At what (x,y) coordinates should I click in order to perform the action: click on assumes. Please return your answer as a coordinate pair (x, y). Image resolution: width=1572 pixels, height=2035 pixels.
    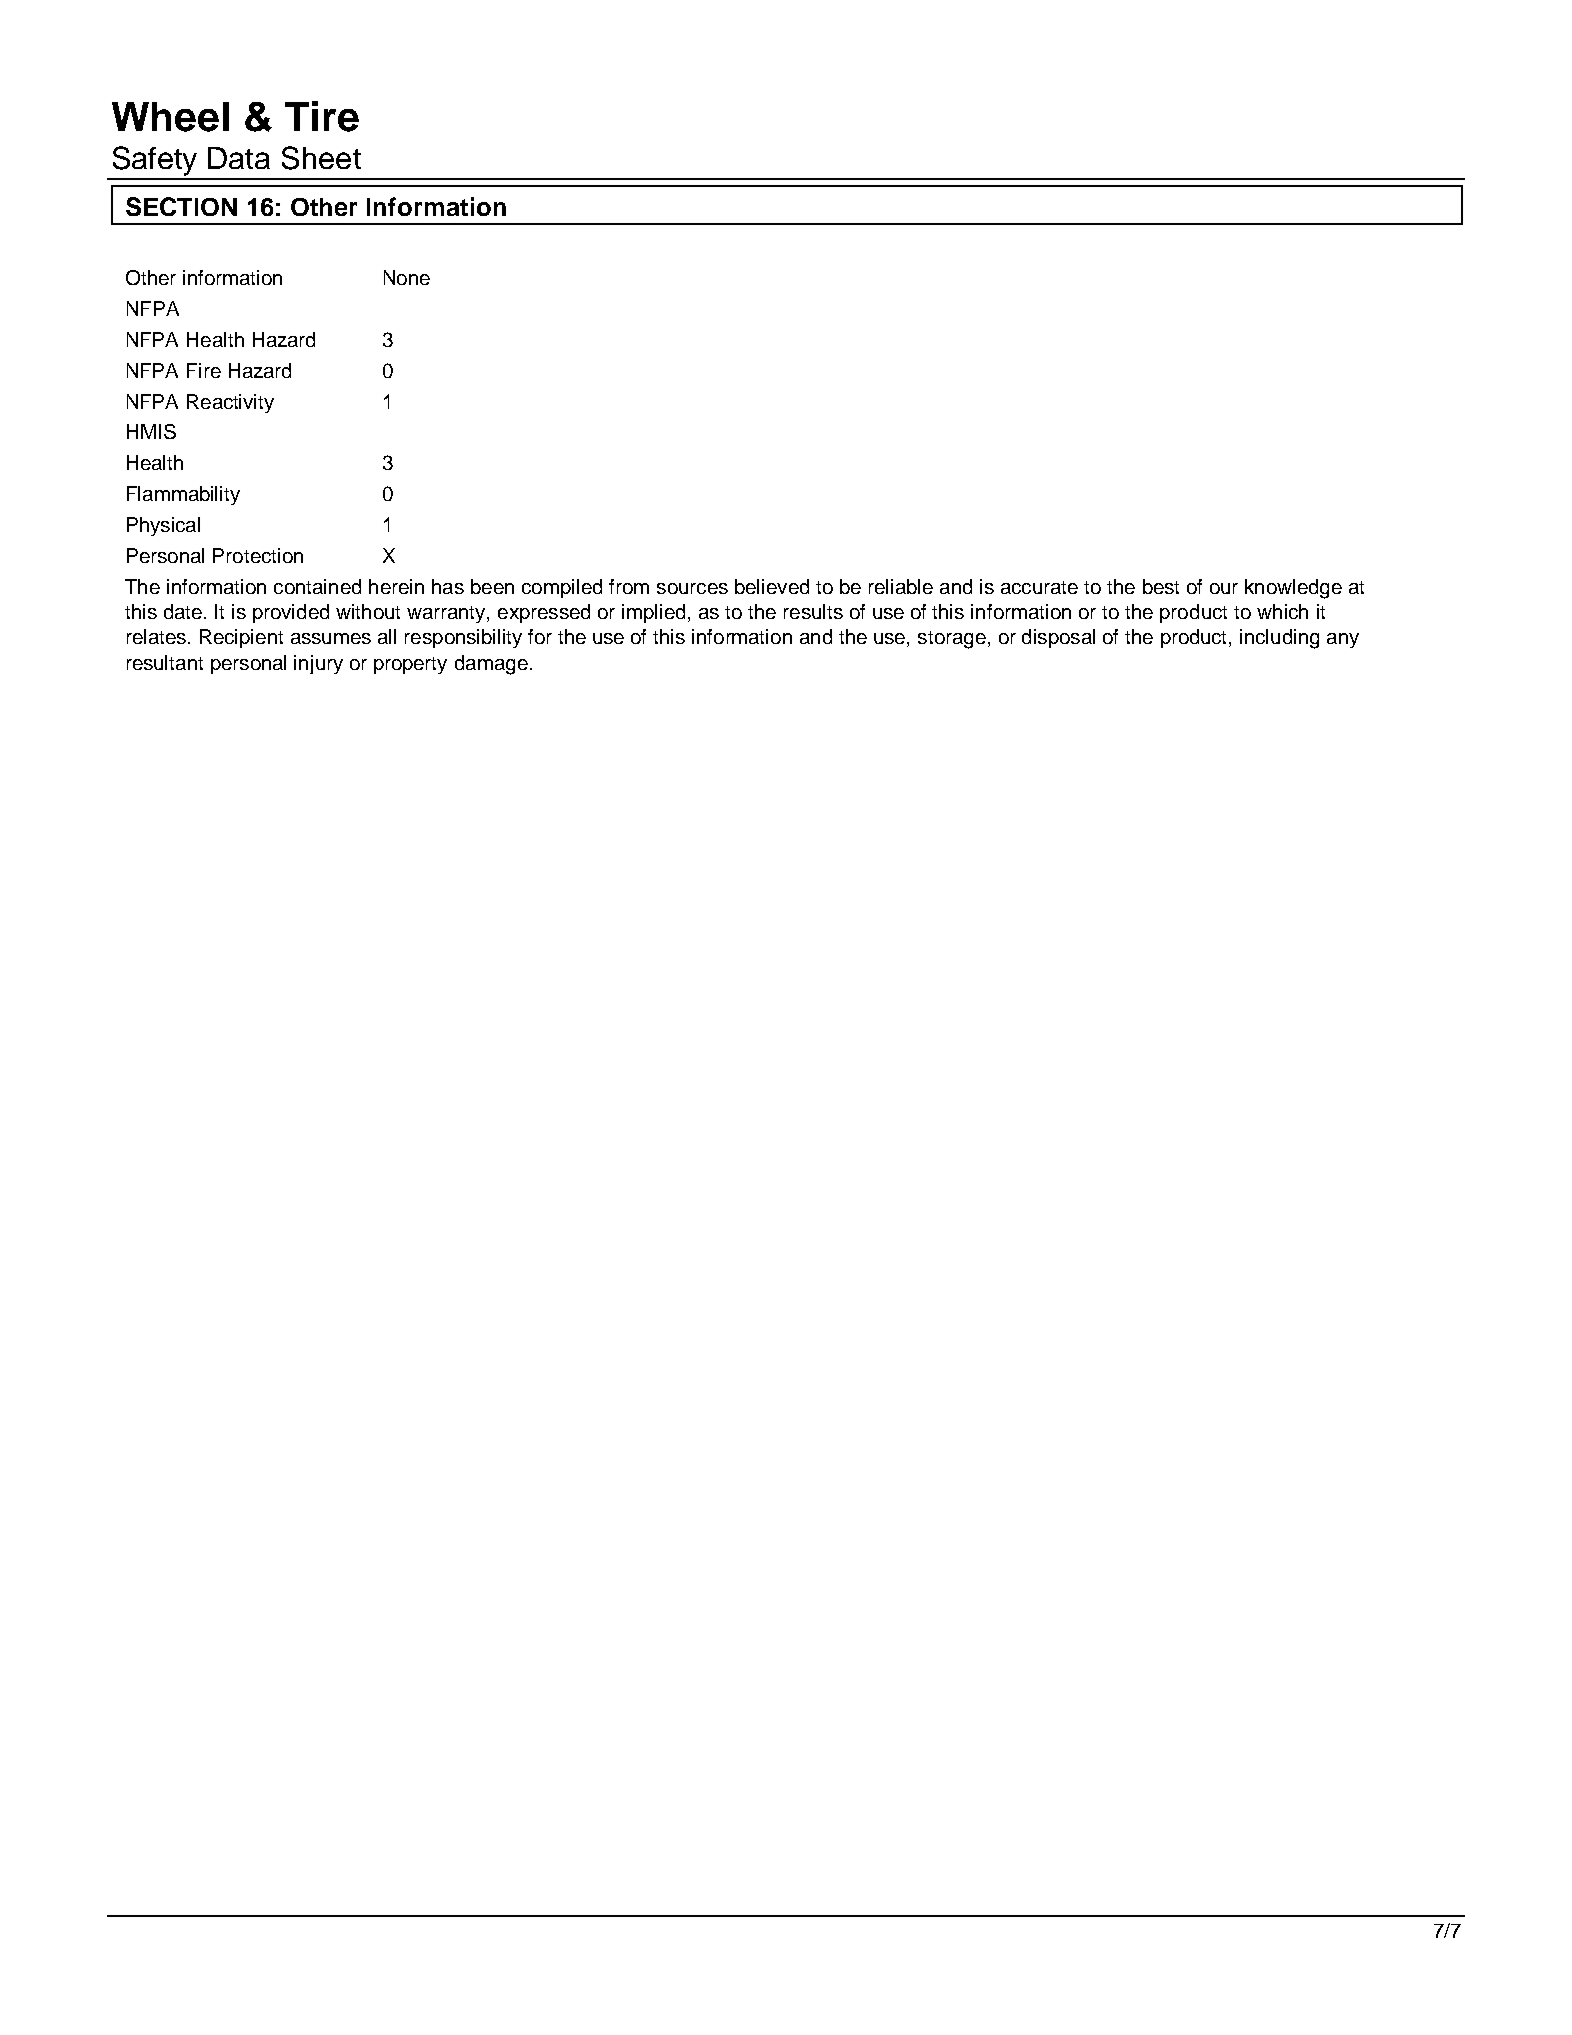
    Looking at the image, I should click on (331, 638).
